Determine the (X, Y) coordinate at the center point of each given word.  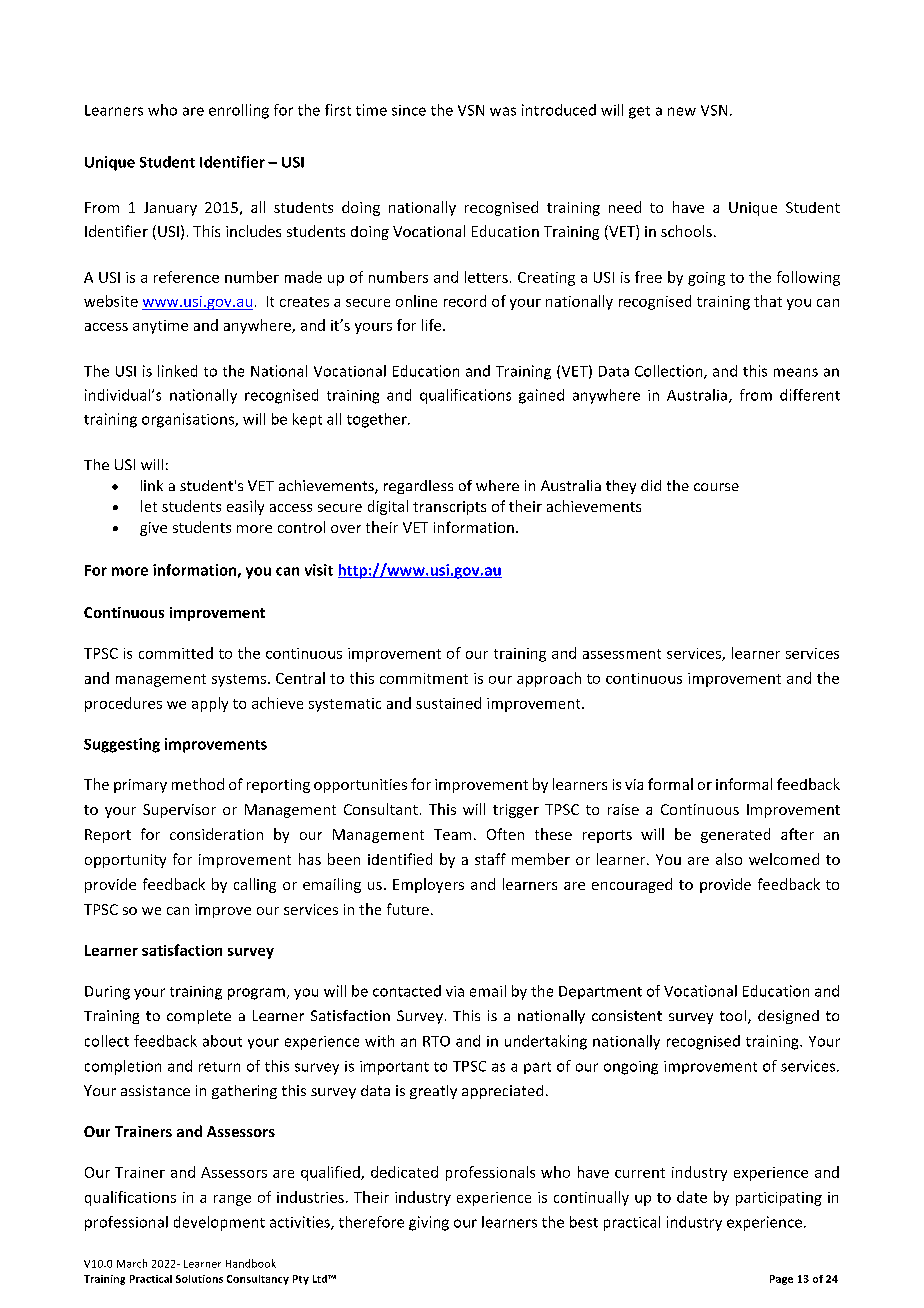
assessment (622, 654)
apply (210, 704)
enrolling (239, 111)
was (503, 111)
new (682, 111)
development (219, 1223)
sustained (448, 703)
